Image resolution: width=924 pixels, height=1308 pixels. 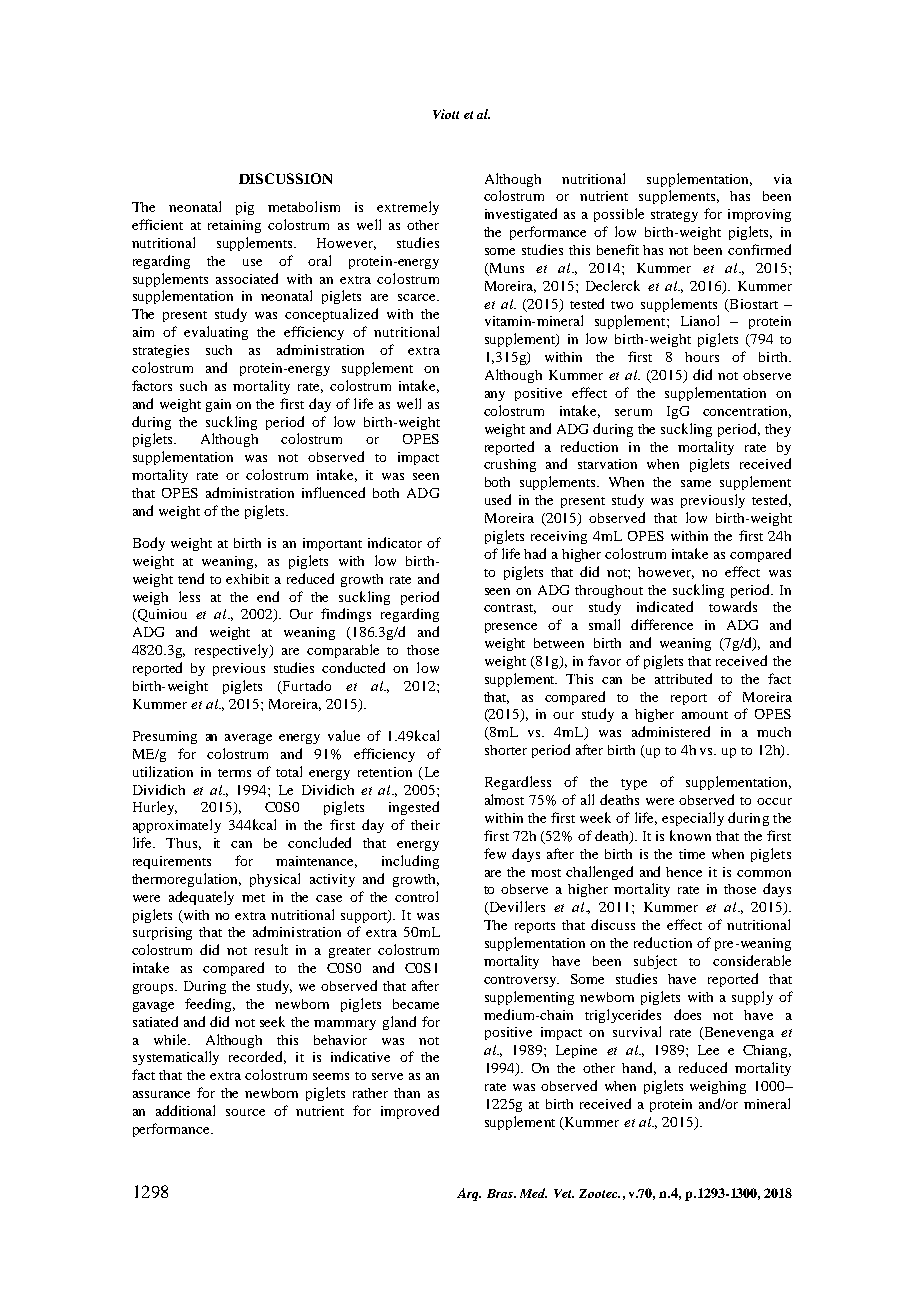 I want to click on gain, so click(x=218, y=405).
